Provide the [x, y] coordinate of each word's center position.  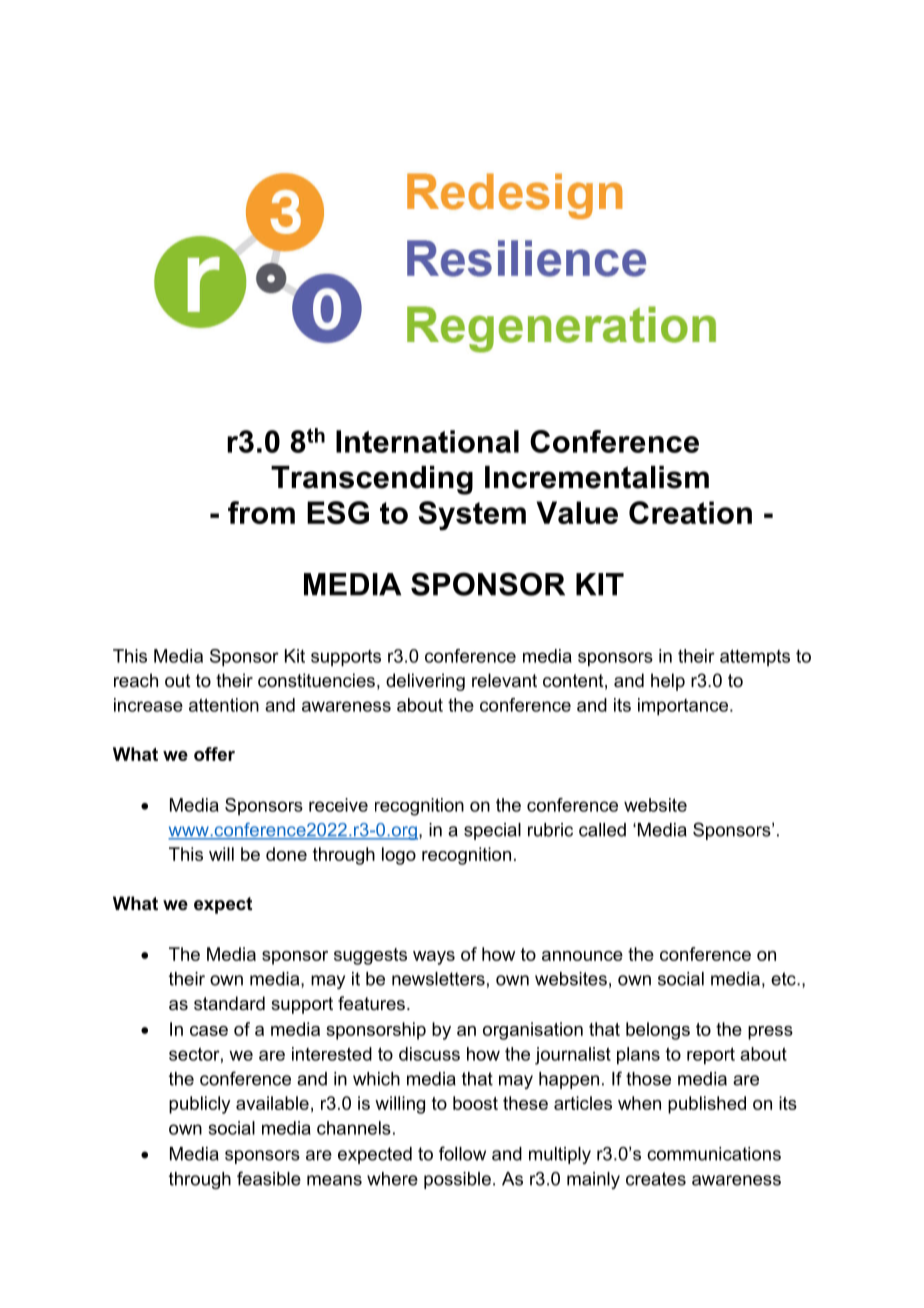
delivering [425, 682]
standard [229, 1003]
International [427, 441]
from [261, 512]
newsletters [438, 979]
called [602, 830]
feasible [269, 1178]
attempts [755, 657]
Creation [690, 512]
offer [214, 754]
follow [462, 1153]
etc [784, 979]
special [492, 831]
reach [136, 680]
